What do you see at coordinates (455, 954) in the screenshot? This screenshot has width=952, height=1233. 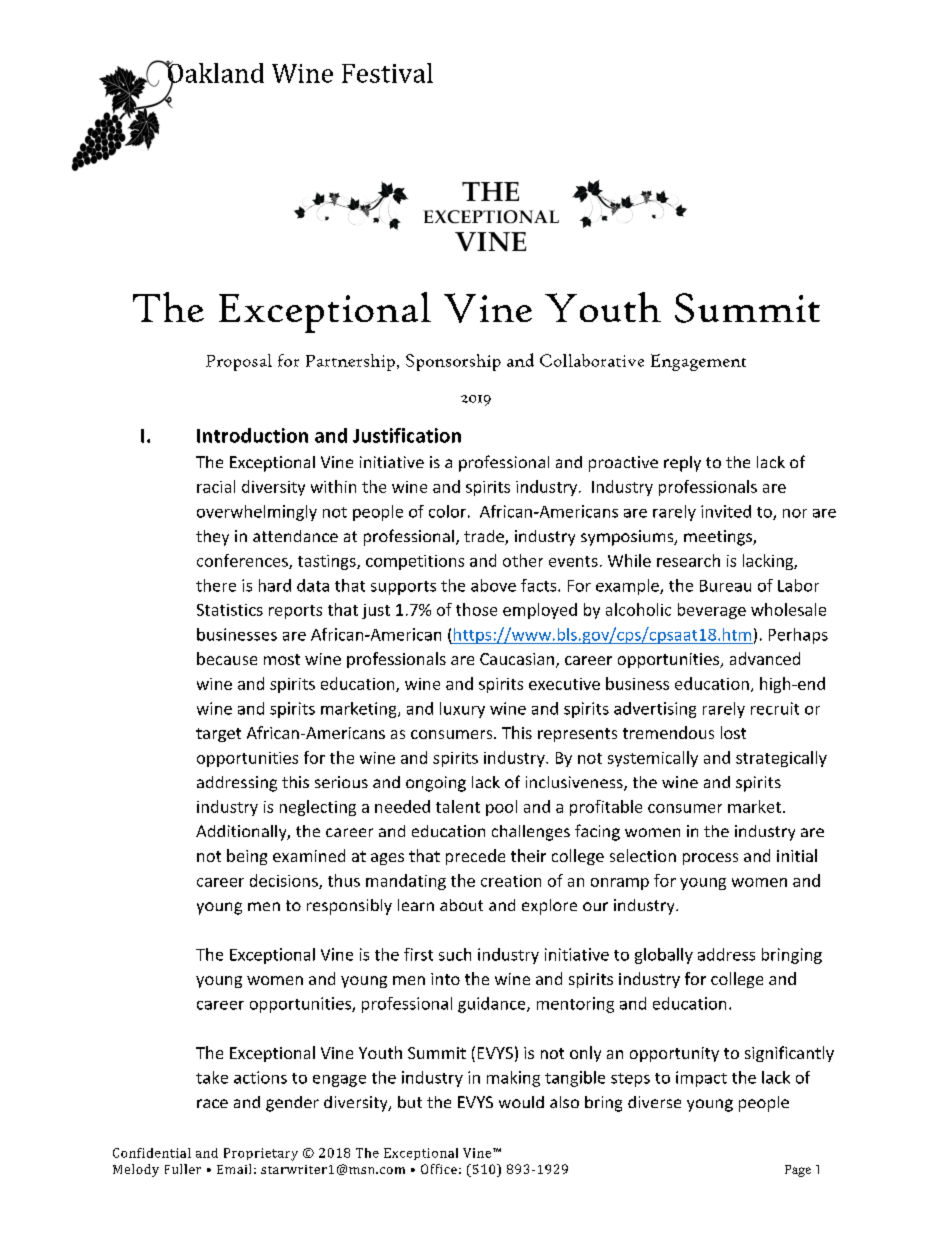 I see `such` at bounding box center [455, 954].
